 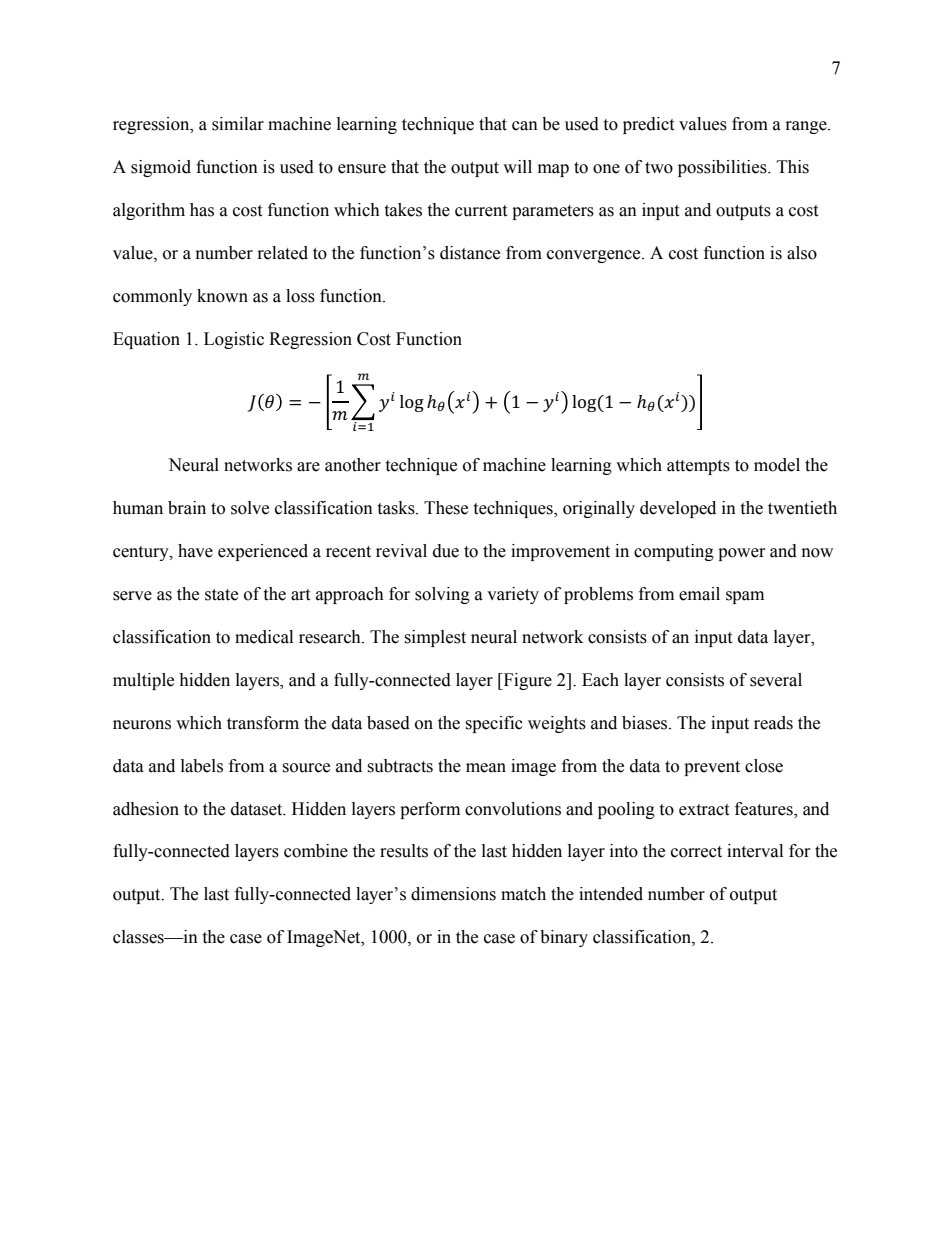 I want to click on Logistic, so click(x=234, y=340).
